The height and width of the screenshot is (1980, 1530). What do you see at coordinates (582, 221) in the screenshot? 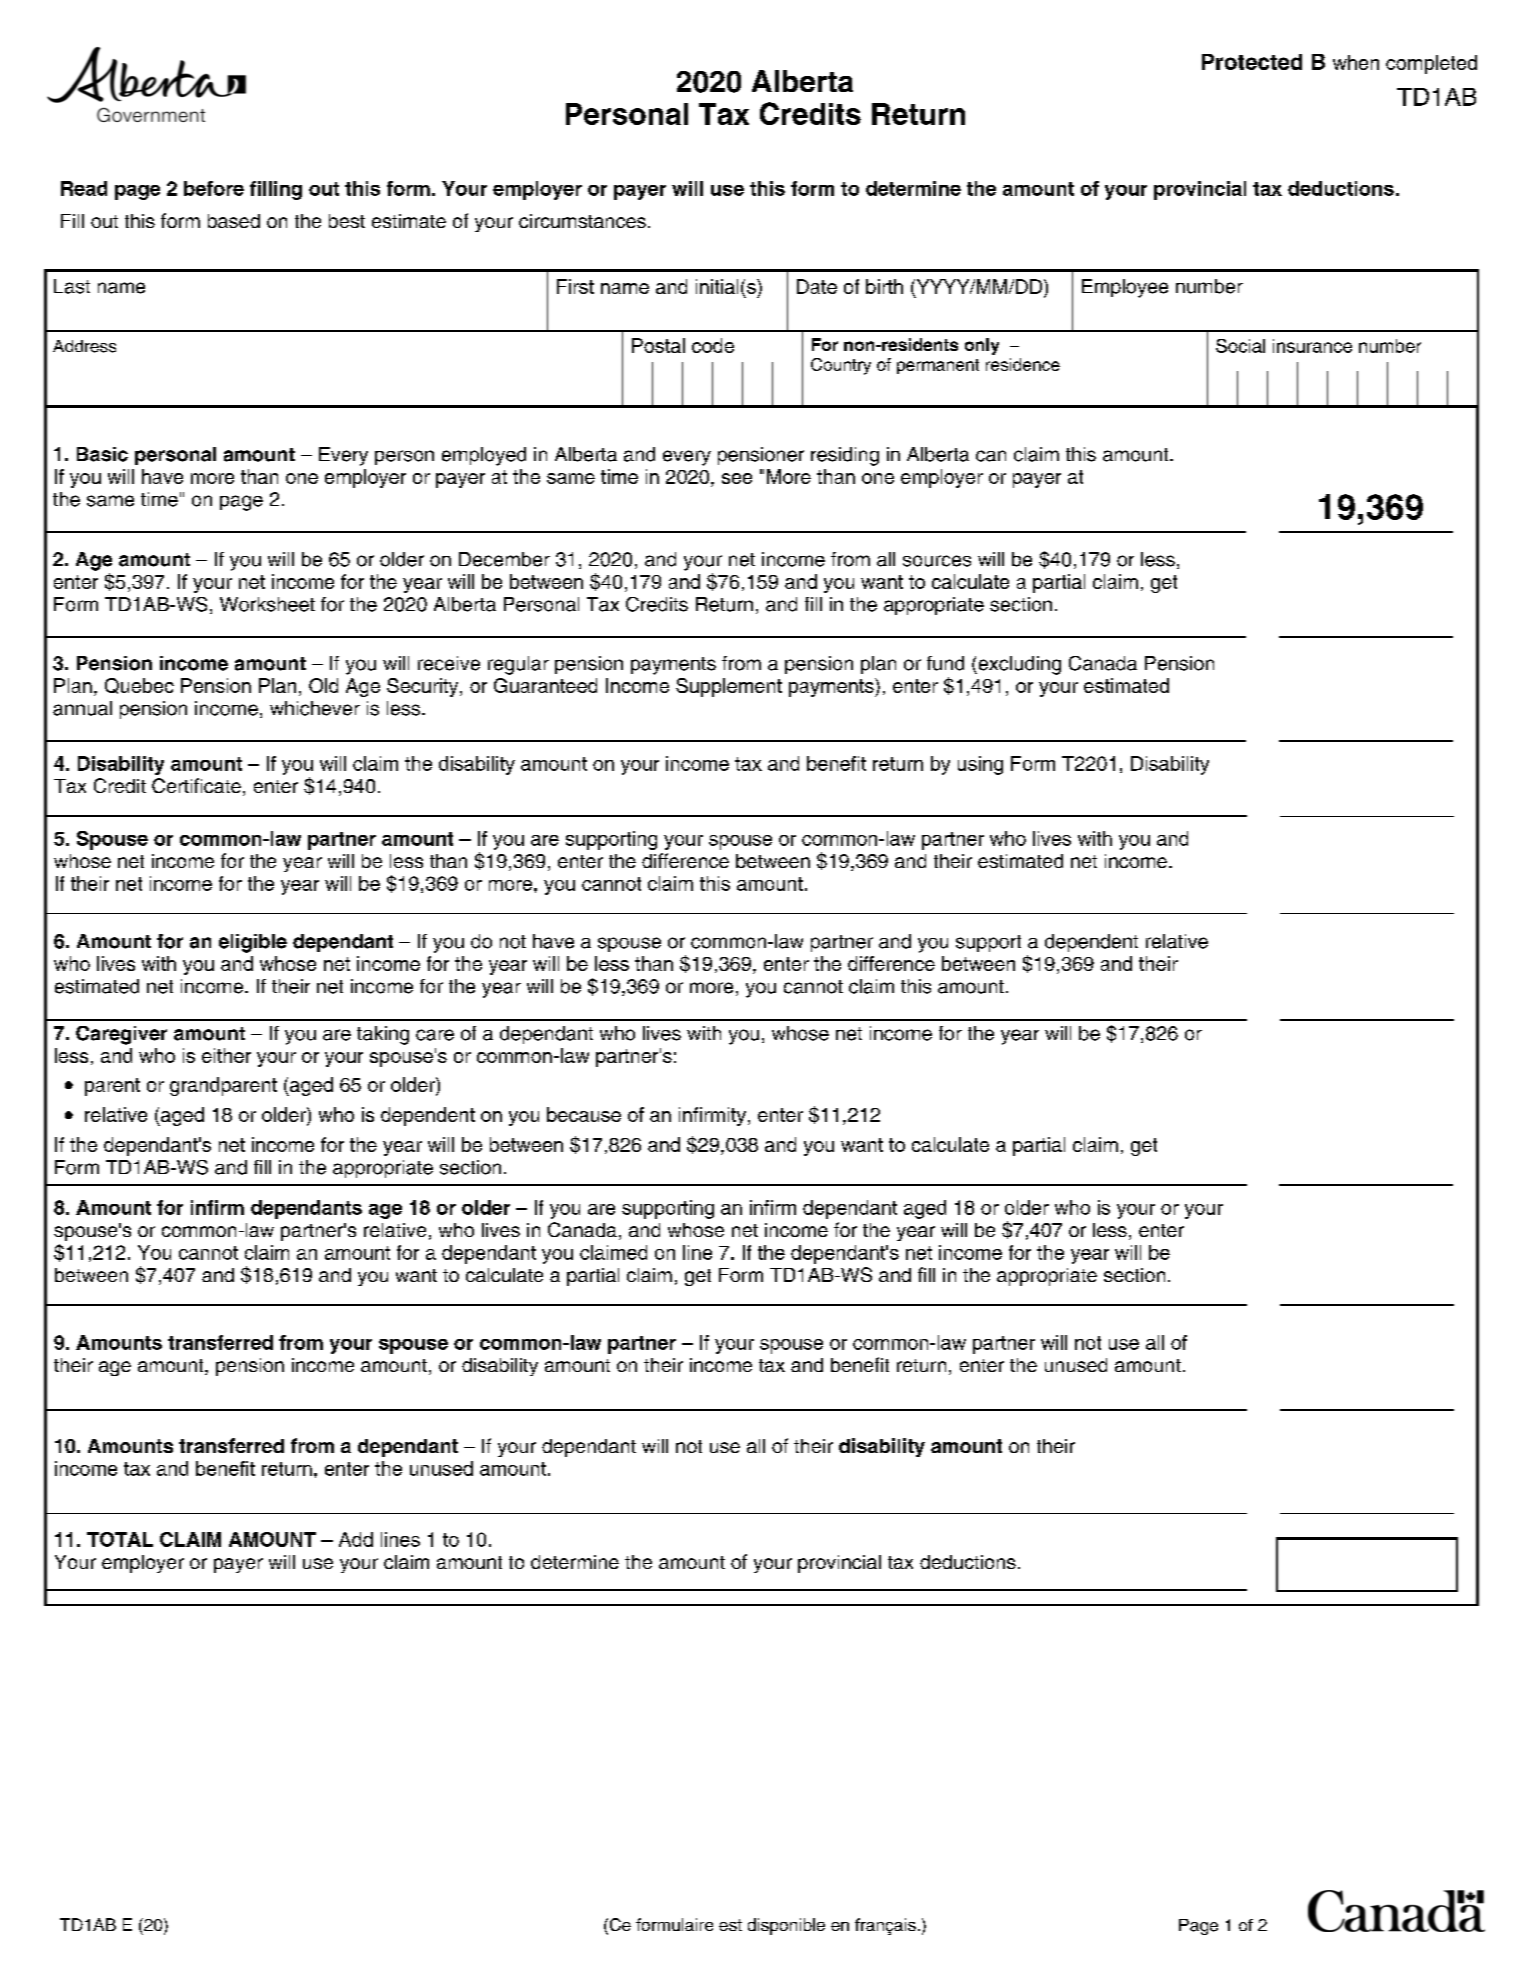
I see `circumstances` at bounding box center [582, 221].
